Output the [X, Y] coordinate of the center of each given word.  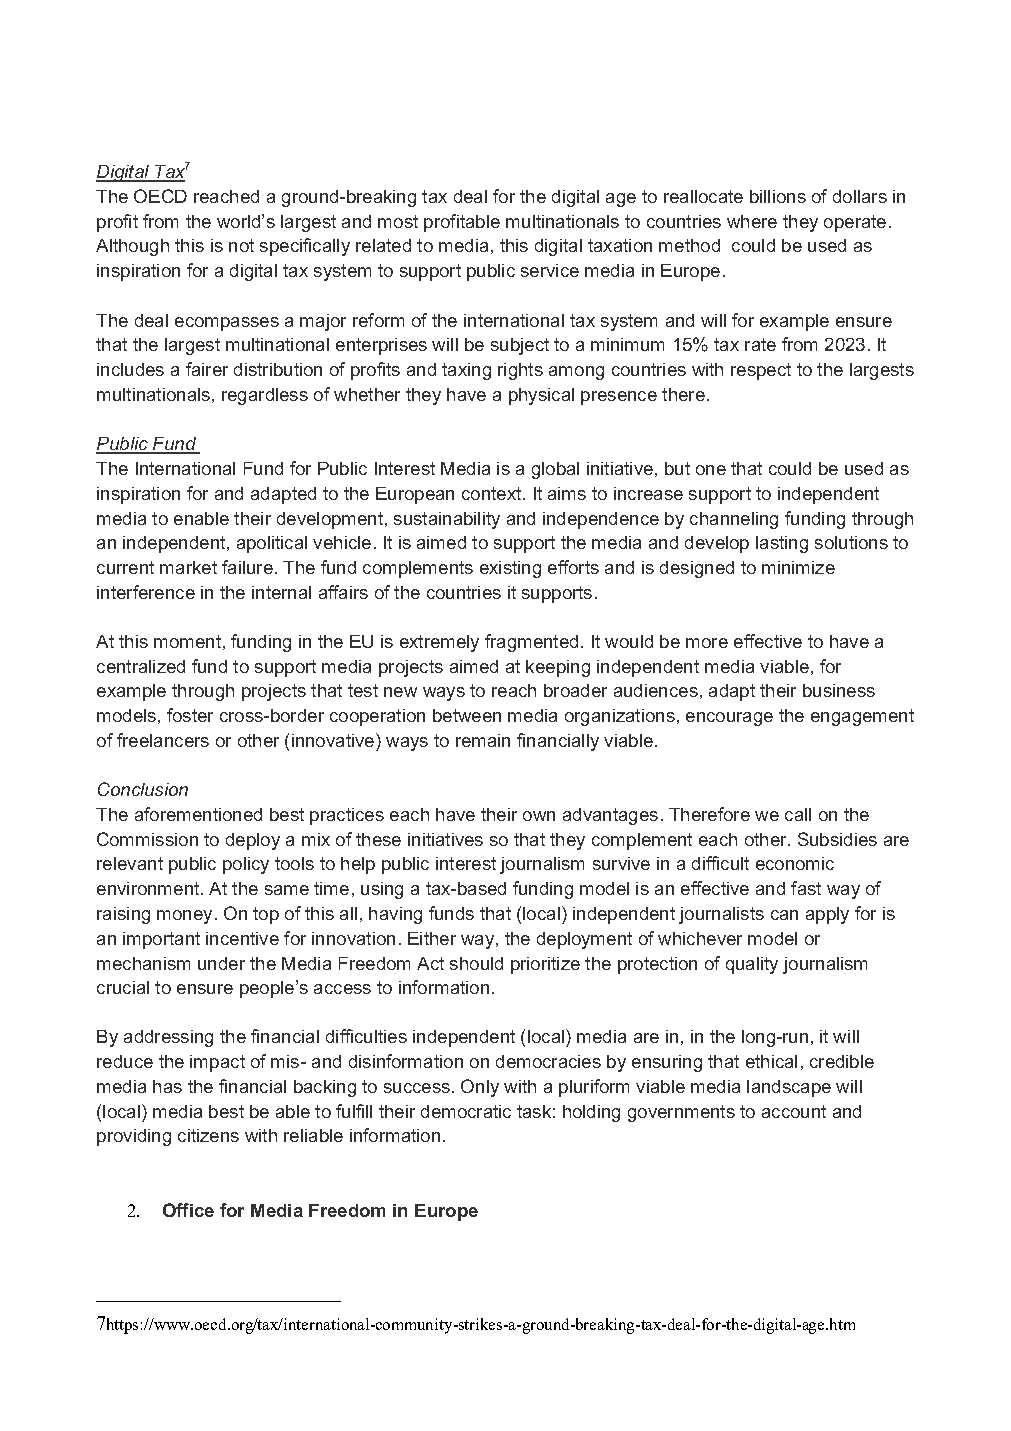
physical [541, 396]
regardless [265, 396]
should [476, 963]
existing [510, 569]
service [550, 270]
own [539, 816]
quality [752, 965]
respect [761, 371]
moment [187, 641]
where [752, 221]
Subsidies [837, 839]
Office [188, 1210]
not [241, 245]
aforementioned [198, 814]
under [221, 963]
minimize [798, 567]
